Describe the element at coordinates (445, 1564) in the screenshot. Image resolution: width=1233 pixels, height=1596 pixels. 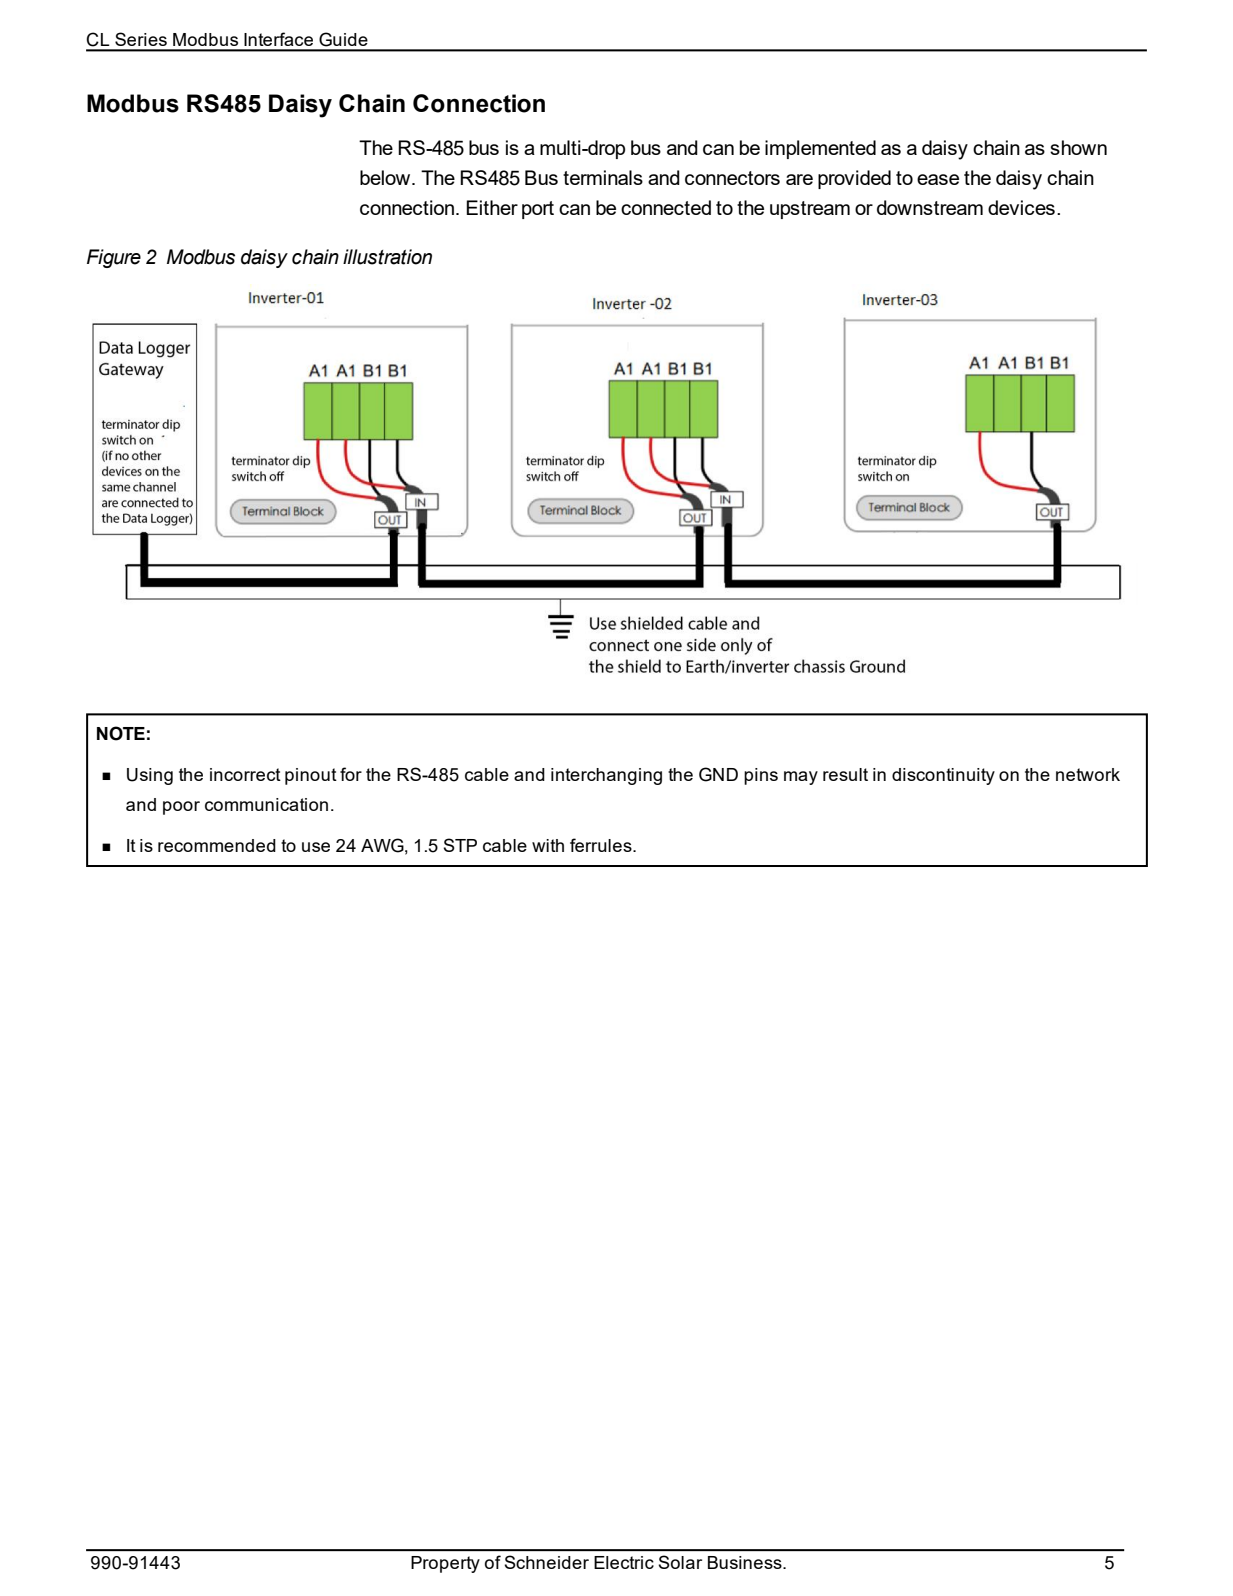
I see `Property` at that location.
